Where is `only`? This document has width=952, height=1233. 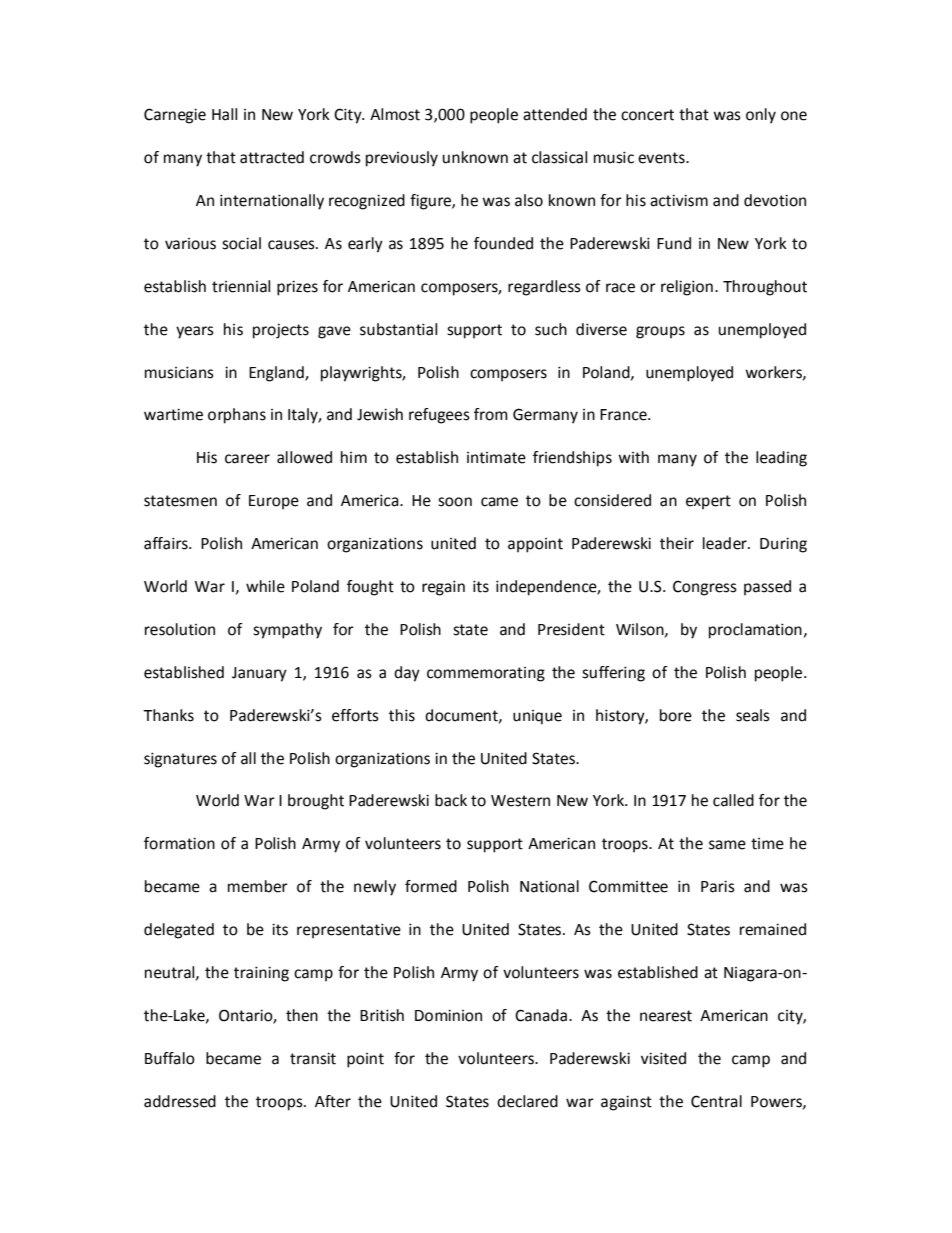 only is located at coordinates (761, 116).
